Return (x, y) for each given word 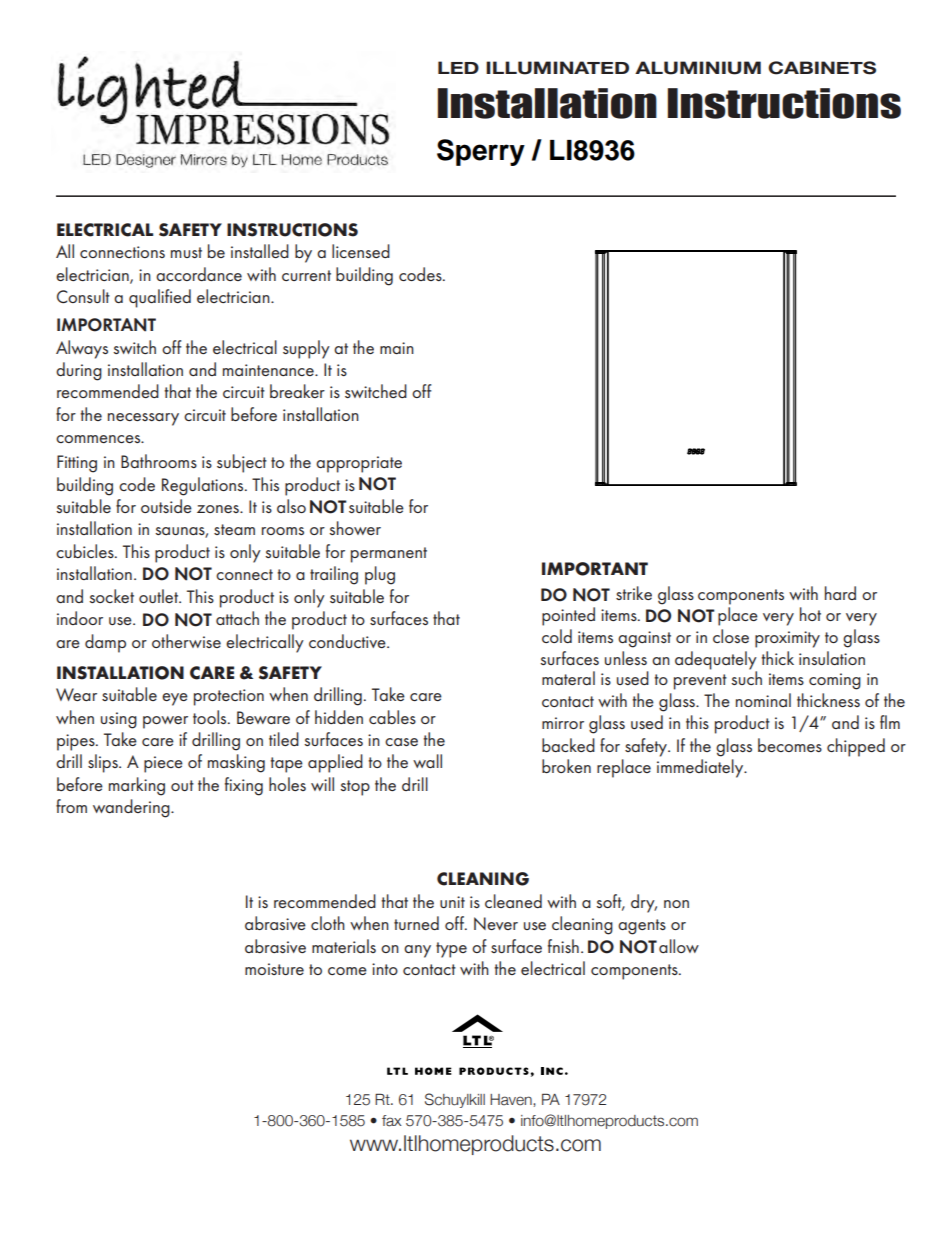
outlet (159, 596)
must (186, 252)
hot (810, 614)
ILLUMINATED (557, 68)
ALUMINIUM (698, 68)
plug (380, 575)
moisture (274, 969)
